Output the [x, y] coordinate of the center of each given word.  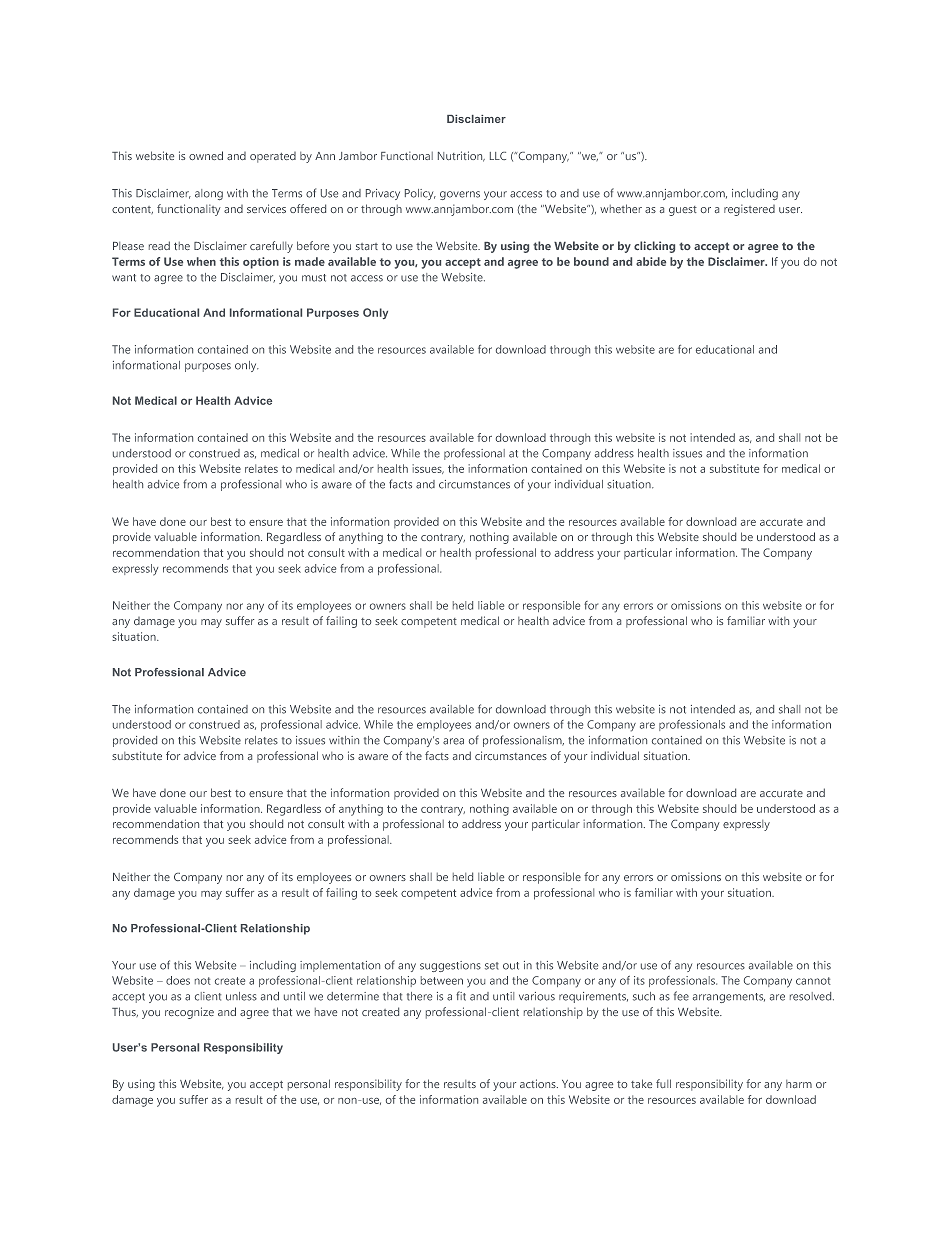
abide [651, 261]
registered [749, 210]
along [209, 194]
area [453, 741]
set [492, 966]
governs [460, 195]
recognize [189, 1013]
